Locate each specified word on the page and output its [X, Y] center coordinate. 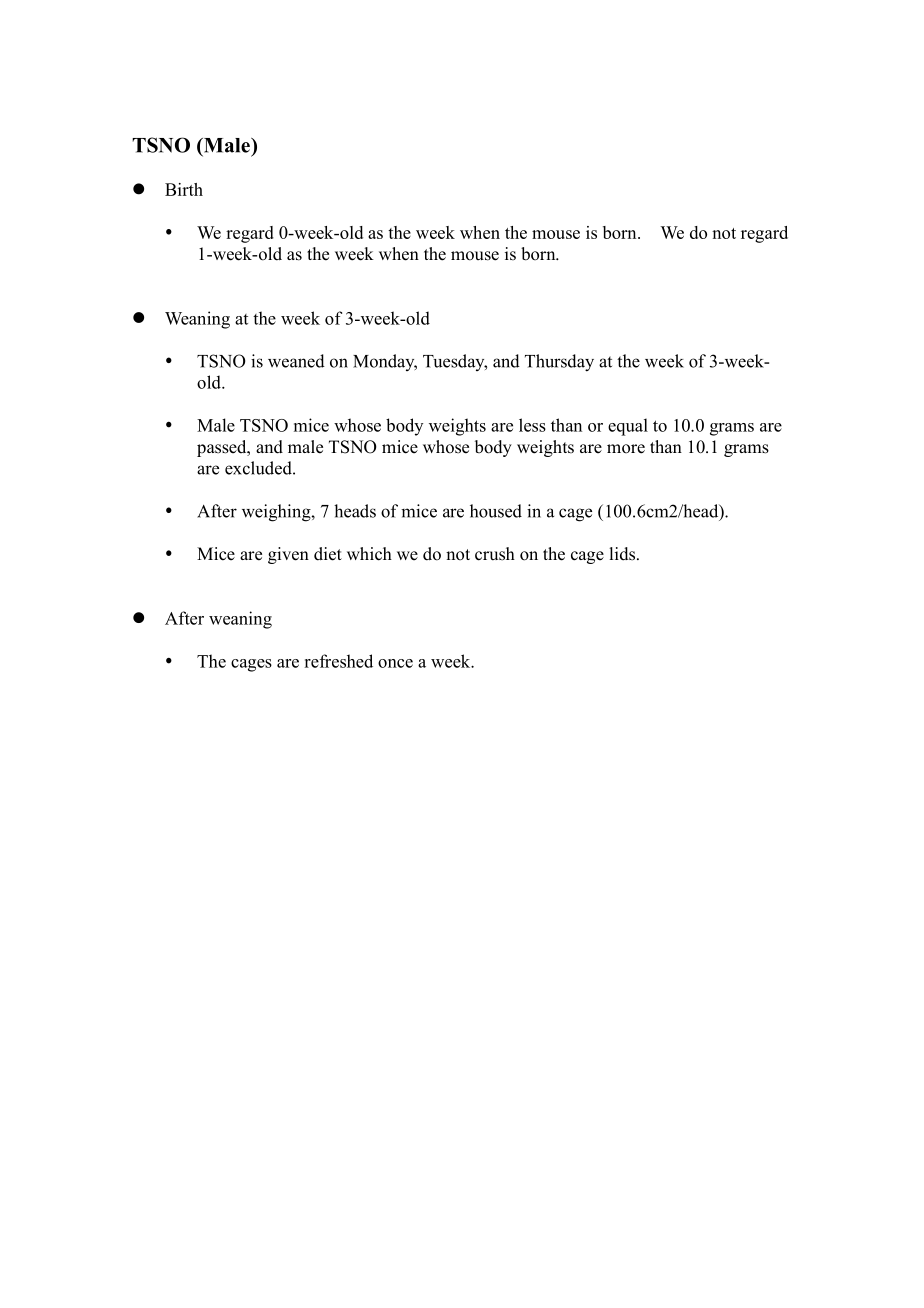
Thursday [559, 363]
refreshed [338, 661]
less [532, 425]
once [395, 663]
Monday [385, 362]
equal [628, 427]
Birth [184, 189]
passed [223, 448]
